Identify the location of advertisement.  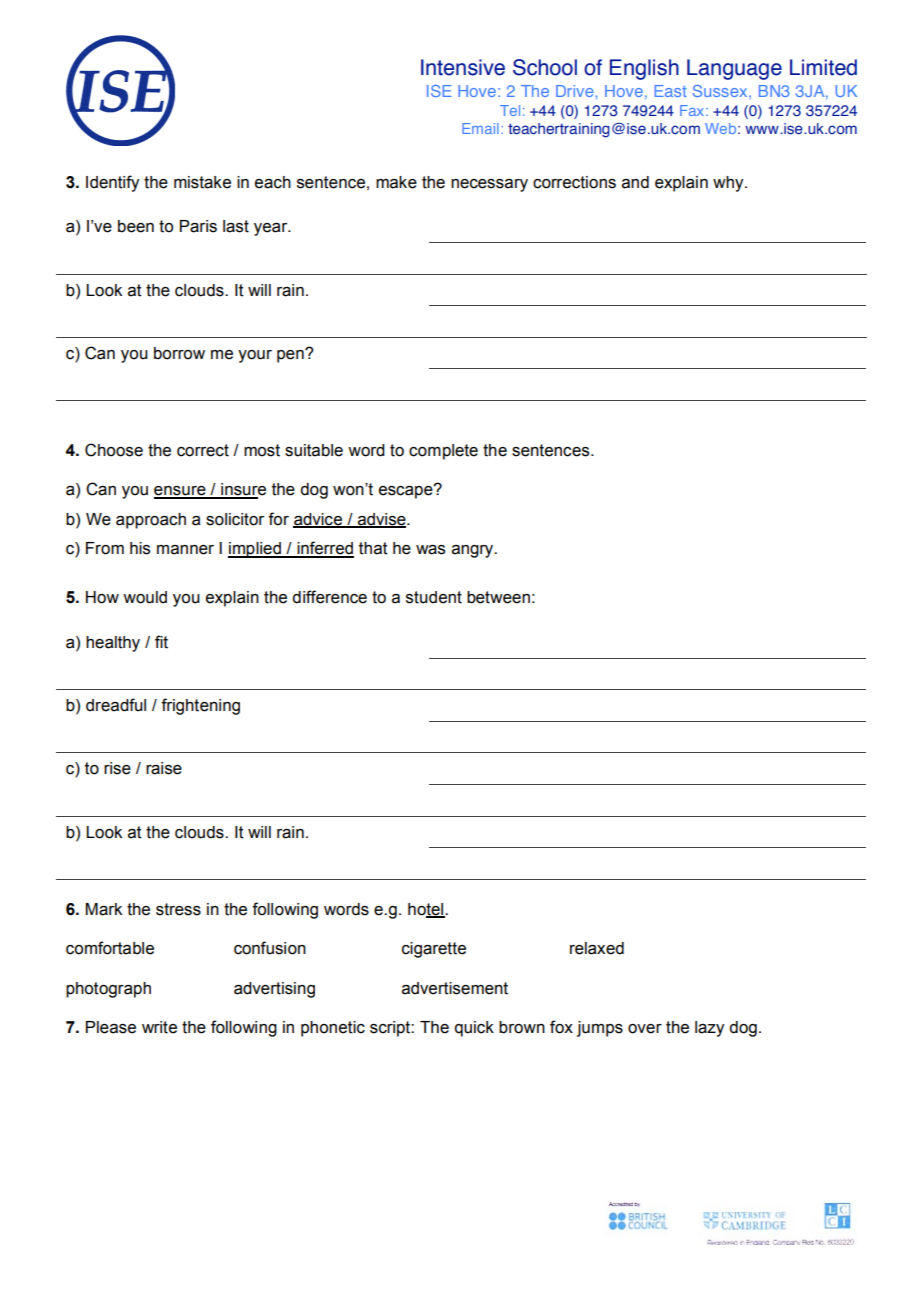
(455, 988).
